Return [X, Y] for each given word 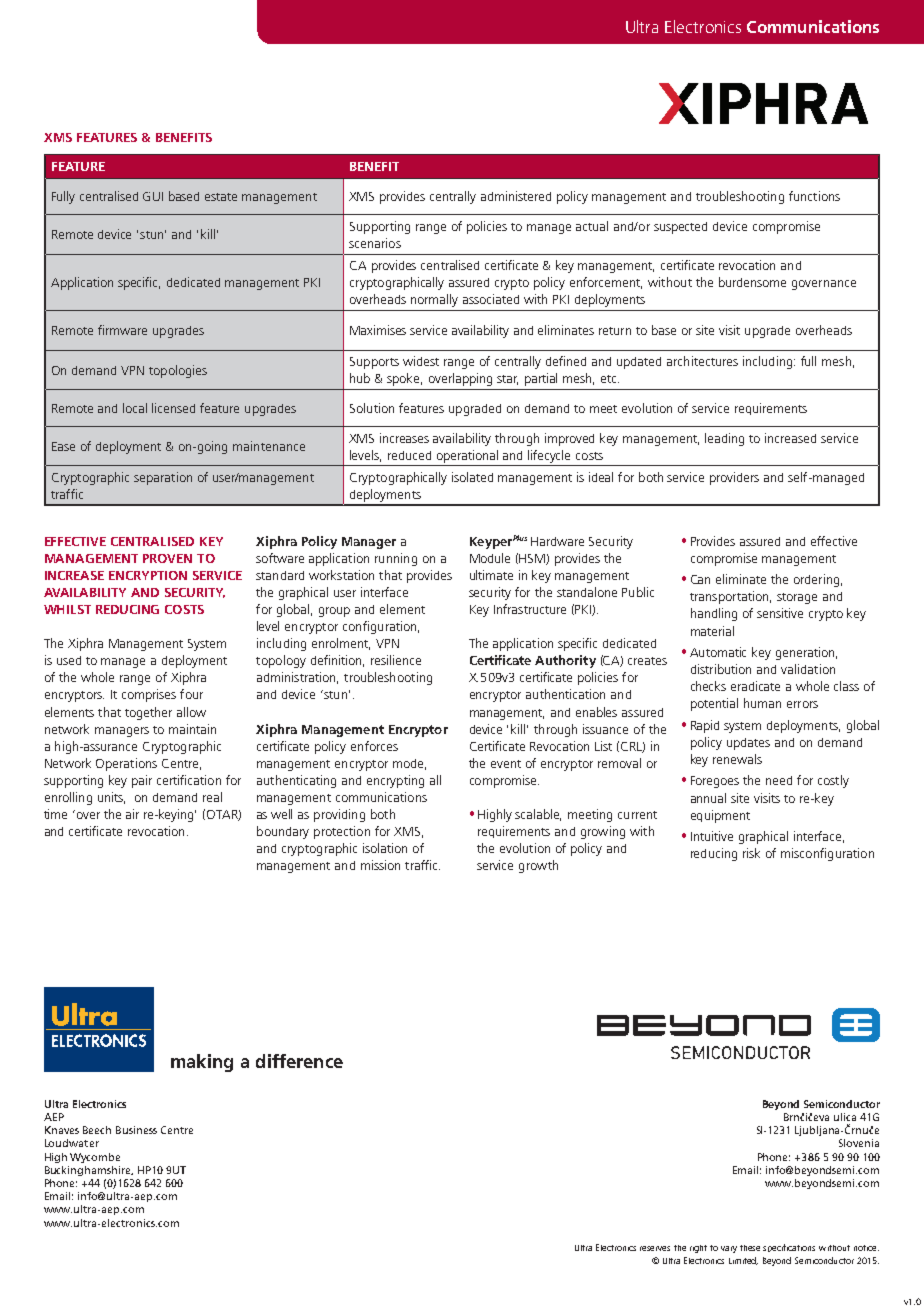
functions [814, 196]
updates [748, 744]
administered [516, 196]
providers [734, 478]
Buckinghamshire [89, 1171]
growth [538, 866]
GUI [153, 196]
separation [163, 478]
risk [751, 853]
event [506, 764]
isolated [472, 477]
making [202, 1063]
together [148, 713]
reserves [655, 1248]
